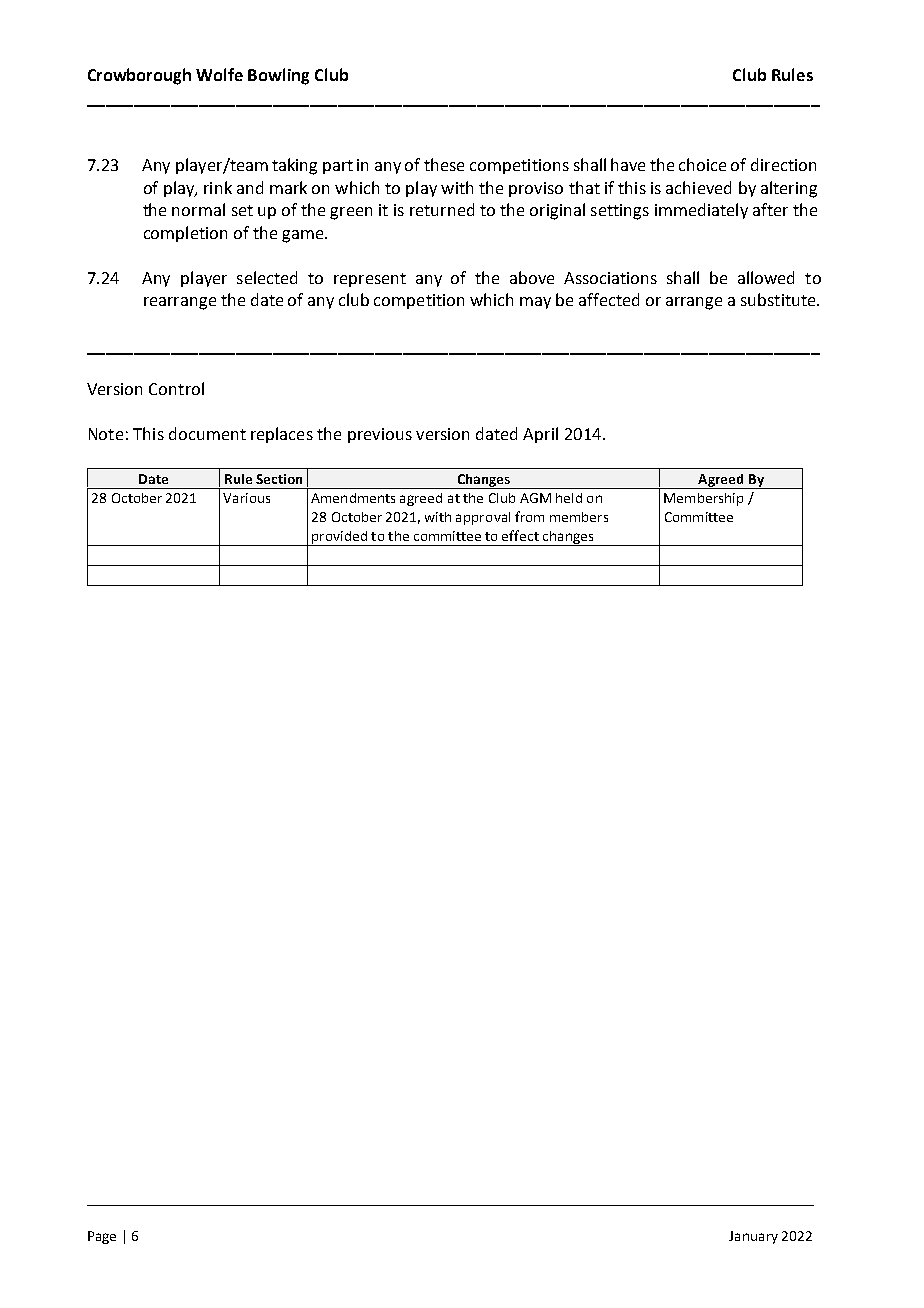  I want to click on Various, so click(246, 498).
